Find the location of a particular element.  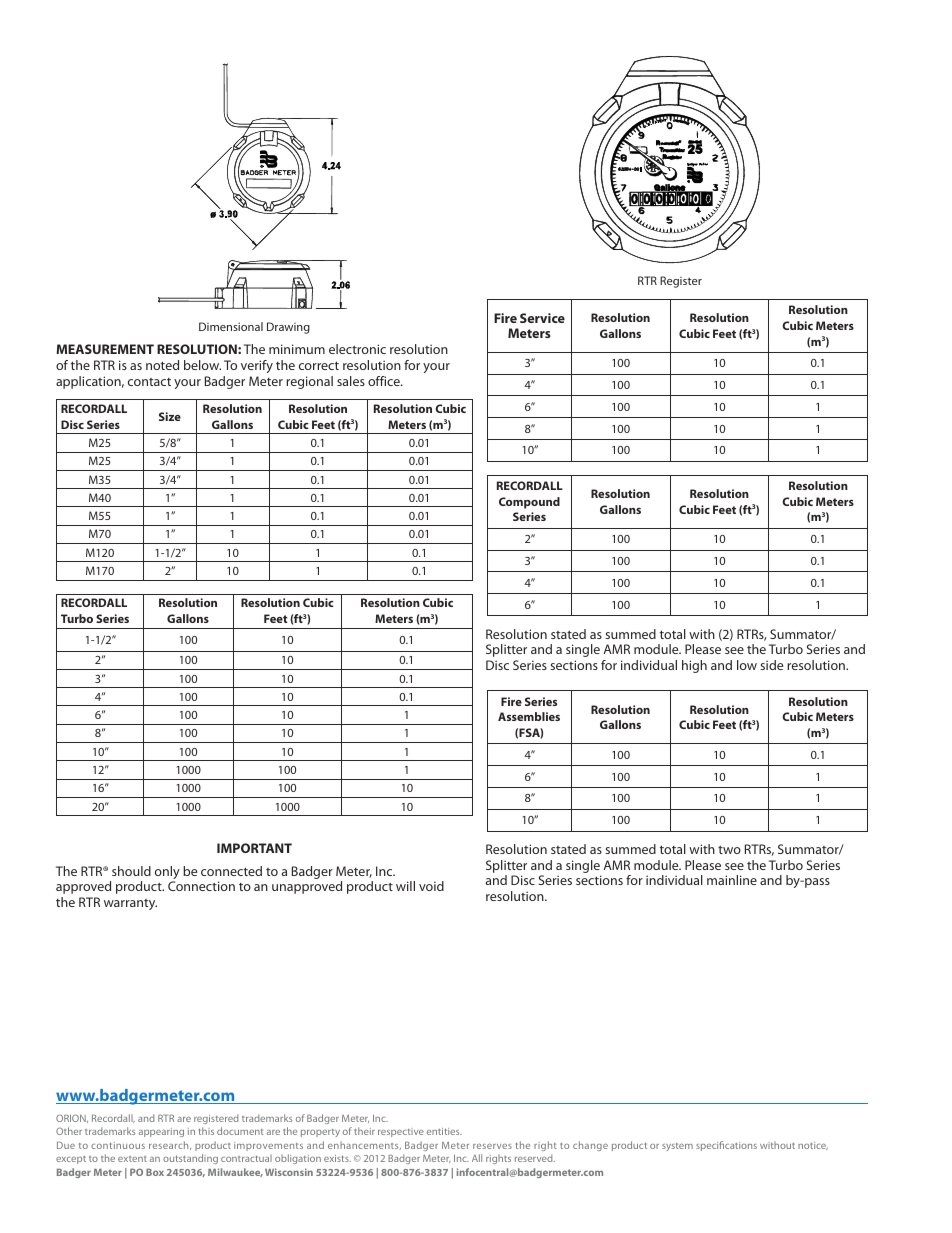

IMPORTANT is located at coordinates (254, 848).
